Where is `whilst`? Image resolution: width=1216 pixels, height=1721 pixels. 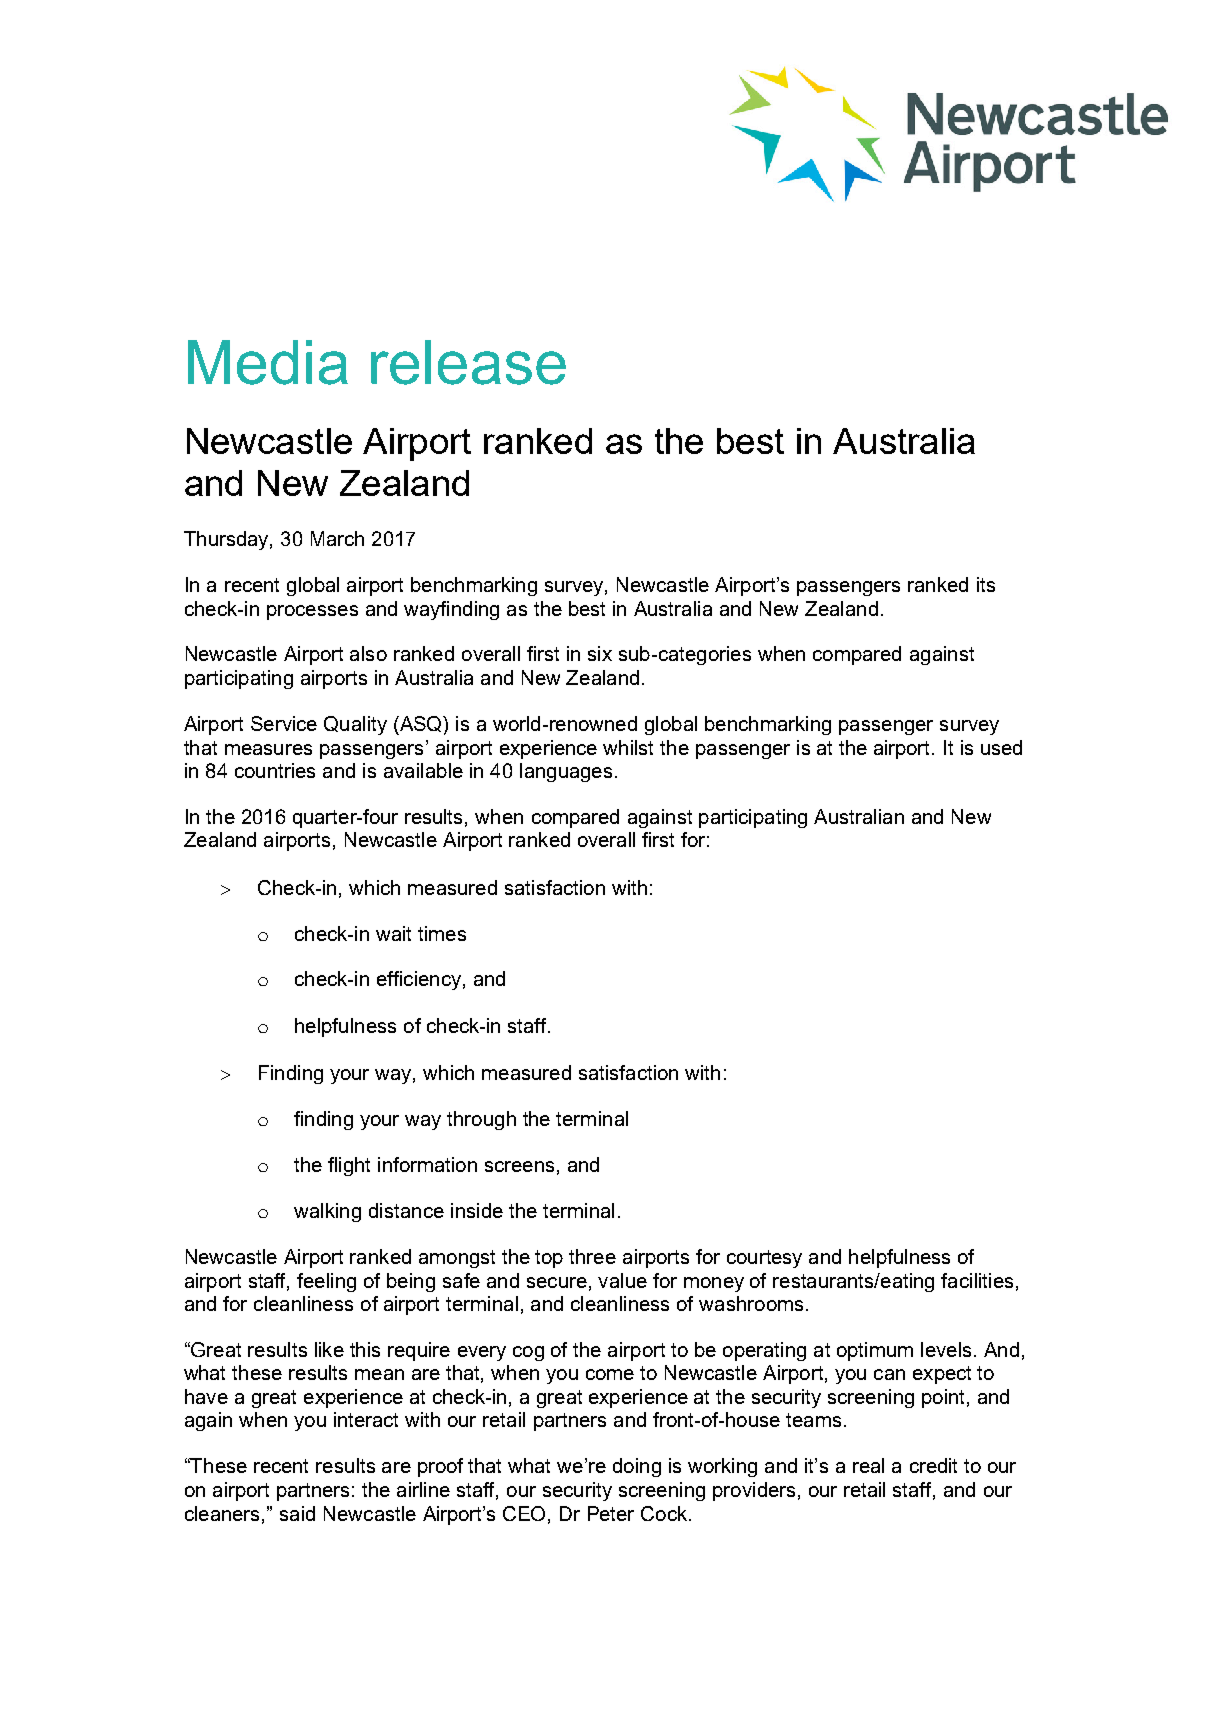
whilst is located at coordinates (628, 747).
